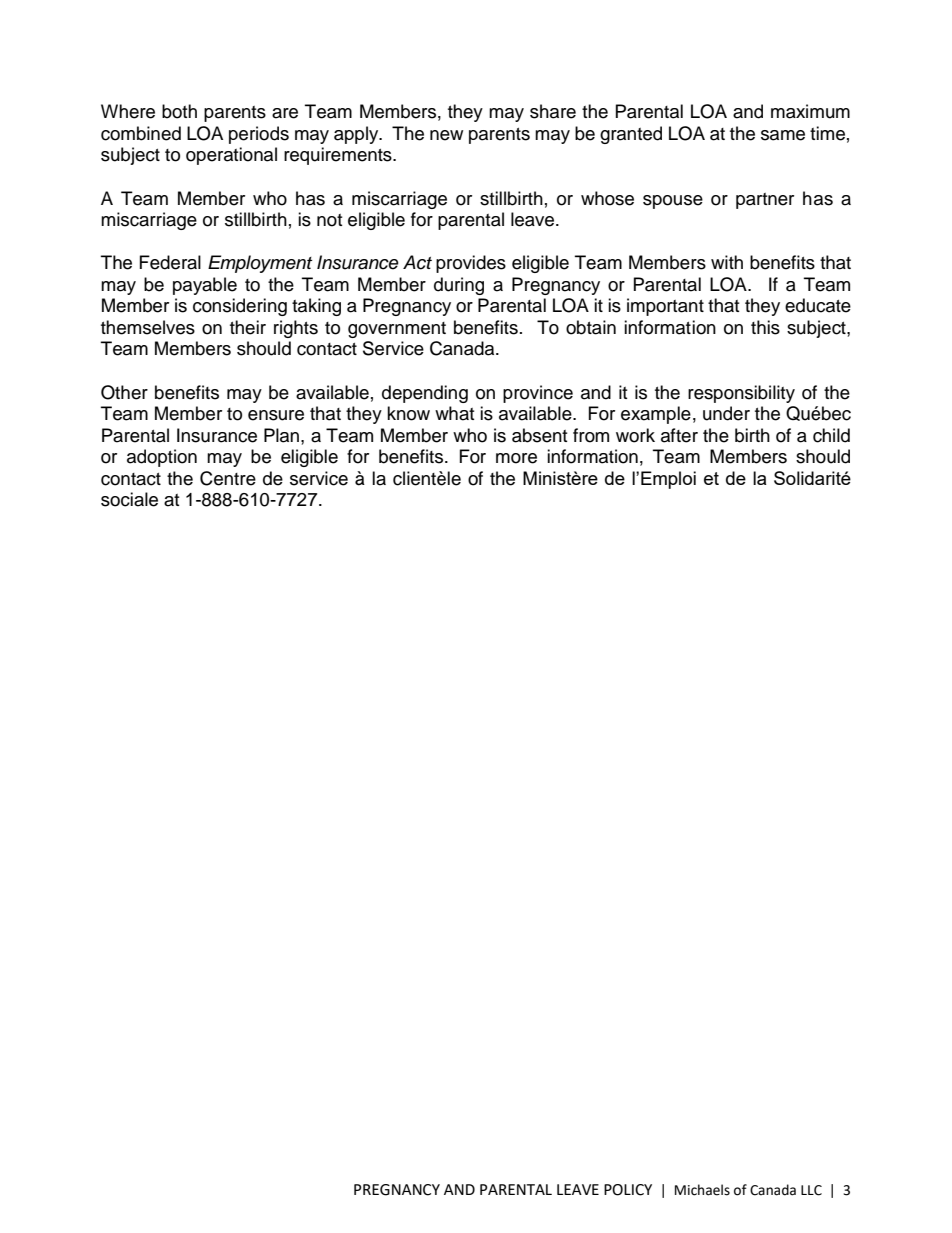  What do you see at coordinates (783, 135) in the page?
I see `same` at bounding box center [783, 135].
